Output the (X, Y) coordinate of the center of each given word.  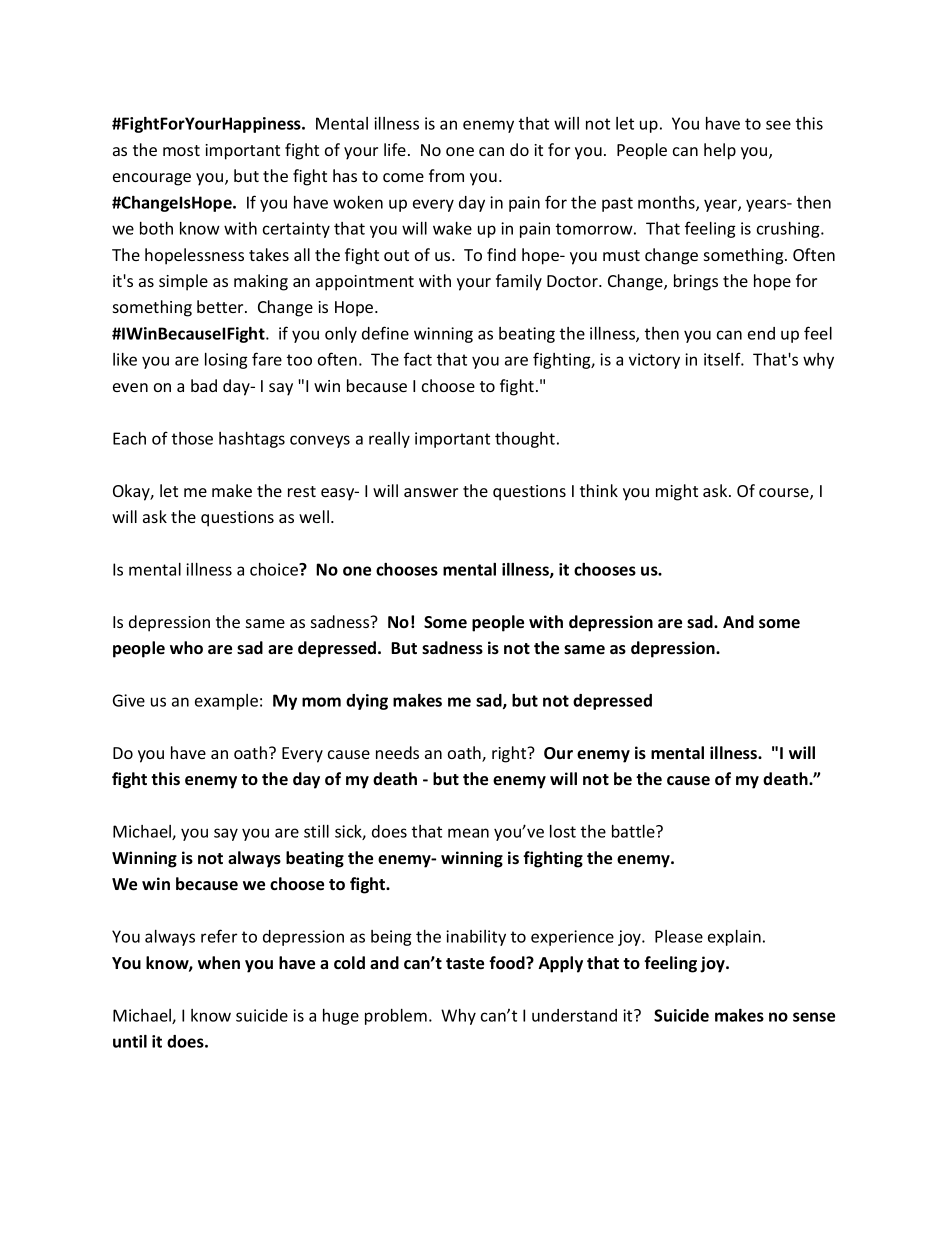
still (316, 831)
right (510, 754)
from (446, 175)
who (186, 648)
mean (468, 833)
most (181, 150)
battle (634, 831)
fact (418, 359)
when (219, 963)
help (720, 151)
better (221, 306)
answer (431, 492)
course (785, 494)
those (192, 438)
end (761, 333)
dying (367, 702)
